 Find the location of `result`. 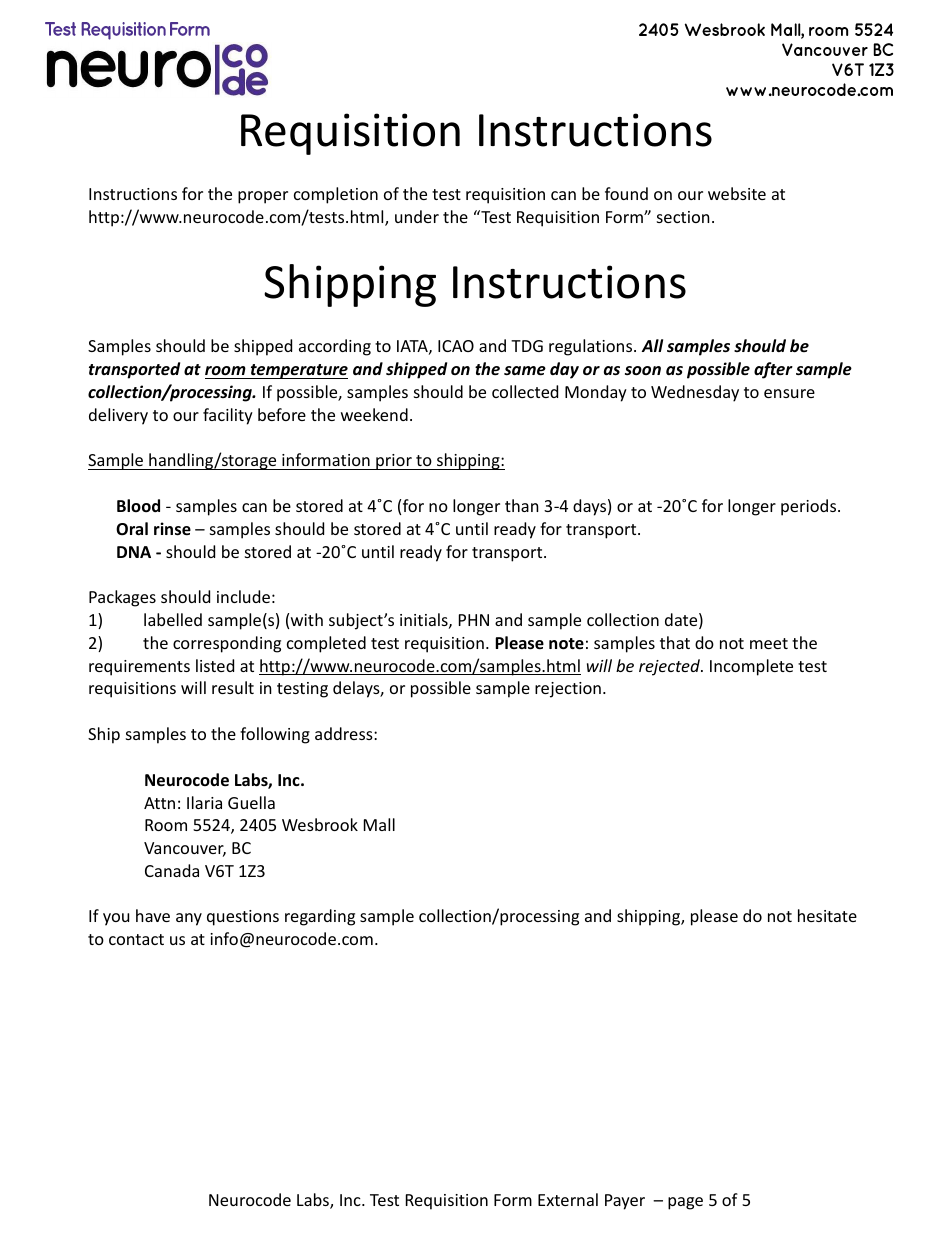

result is located at coordinates (233, 687).
